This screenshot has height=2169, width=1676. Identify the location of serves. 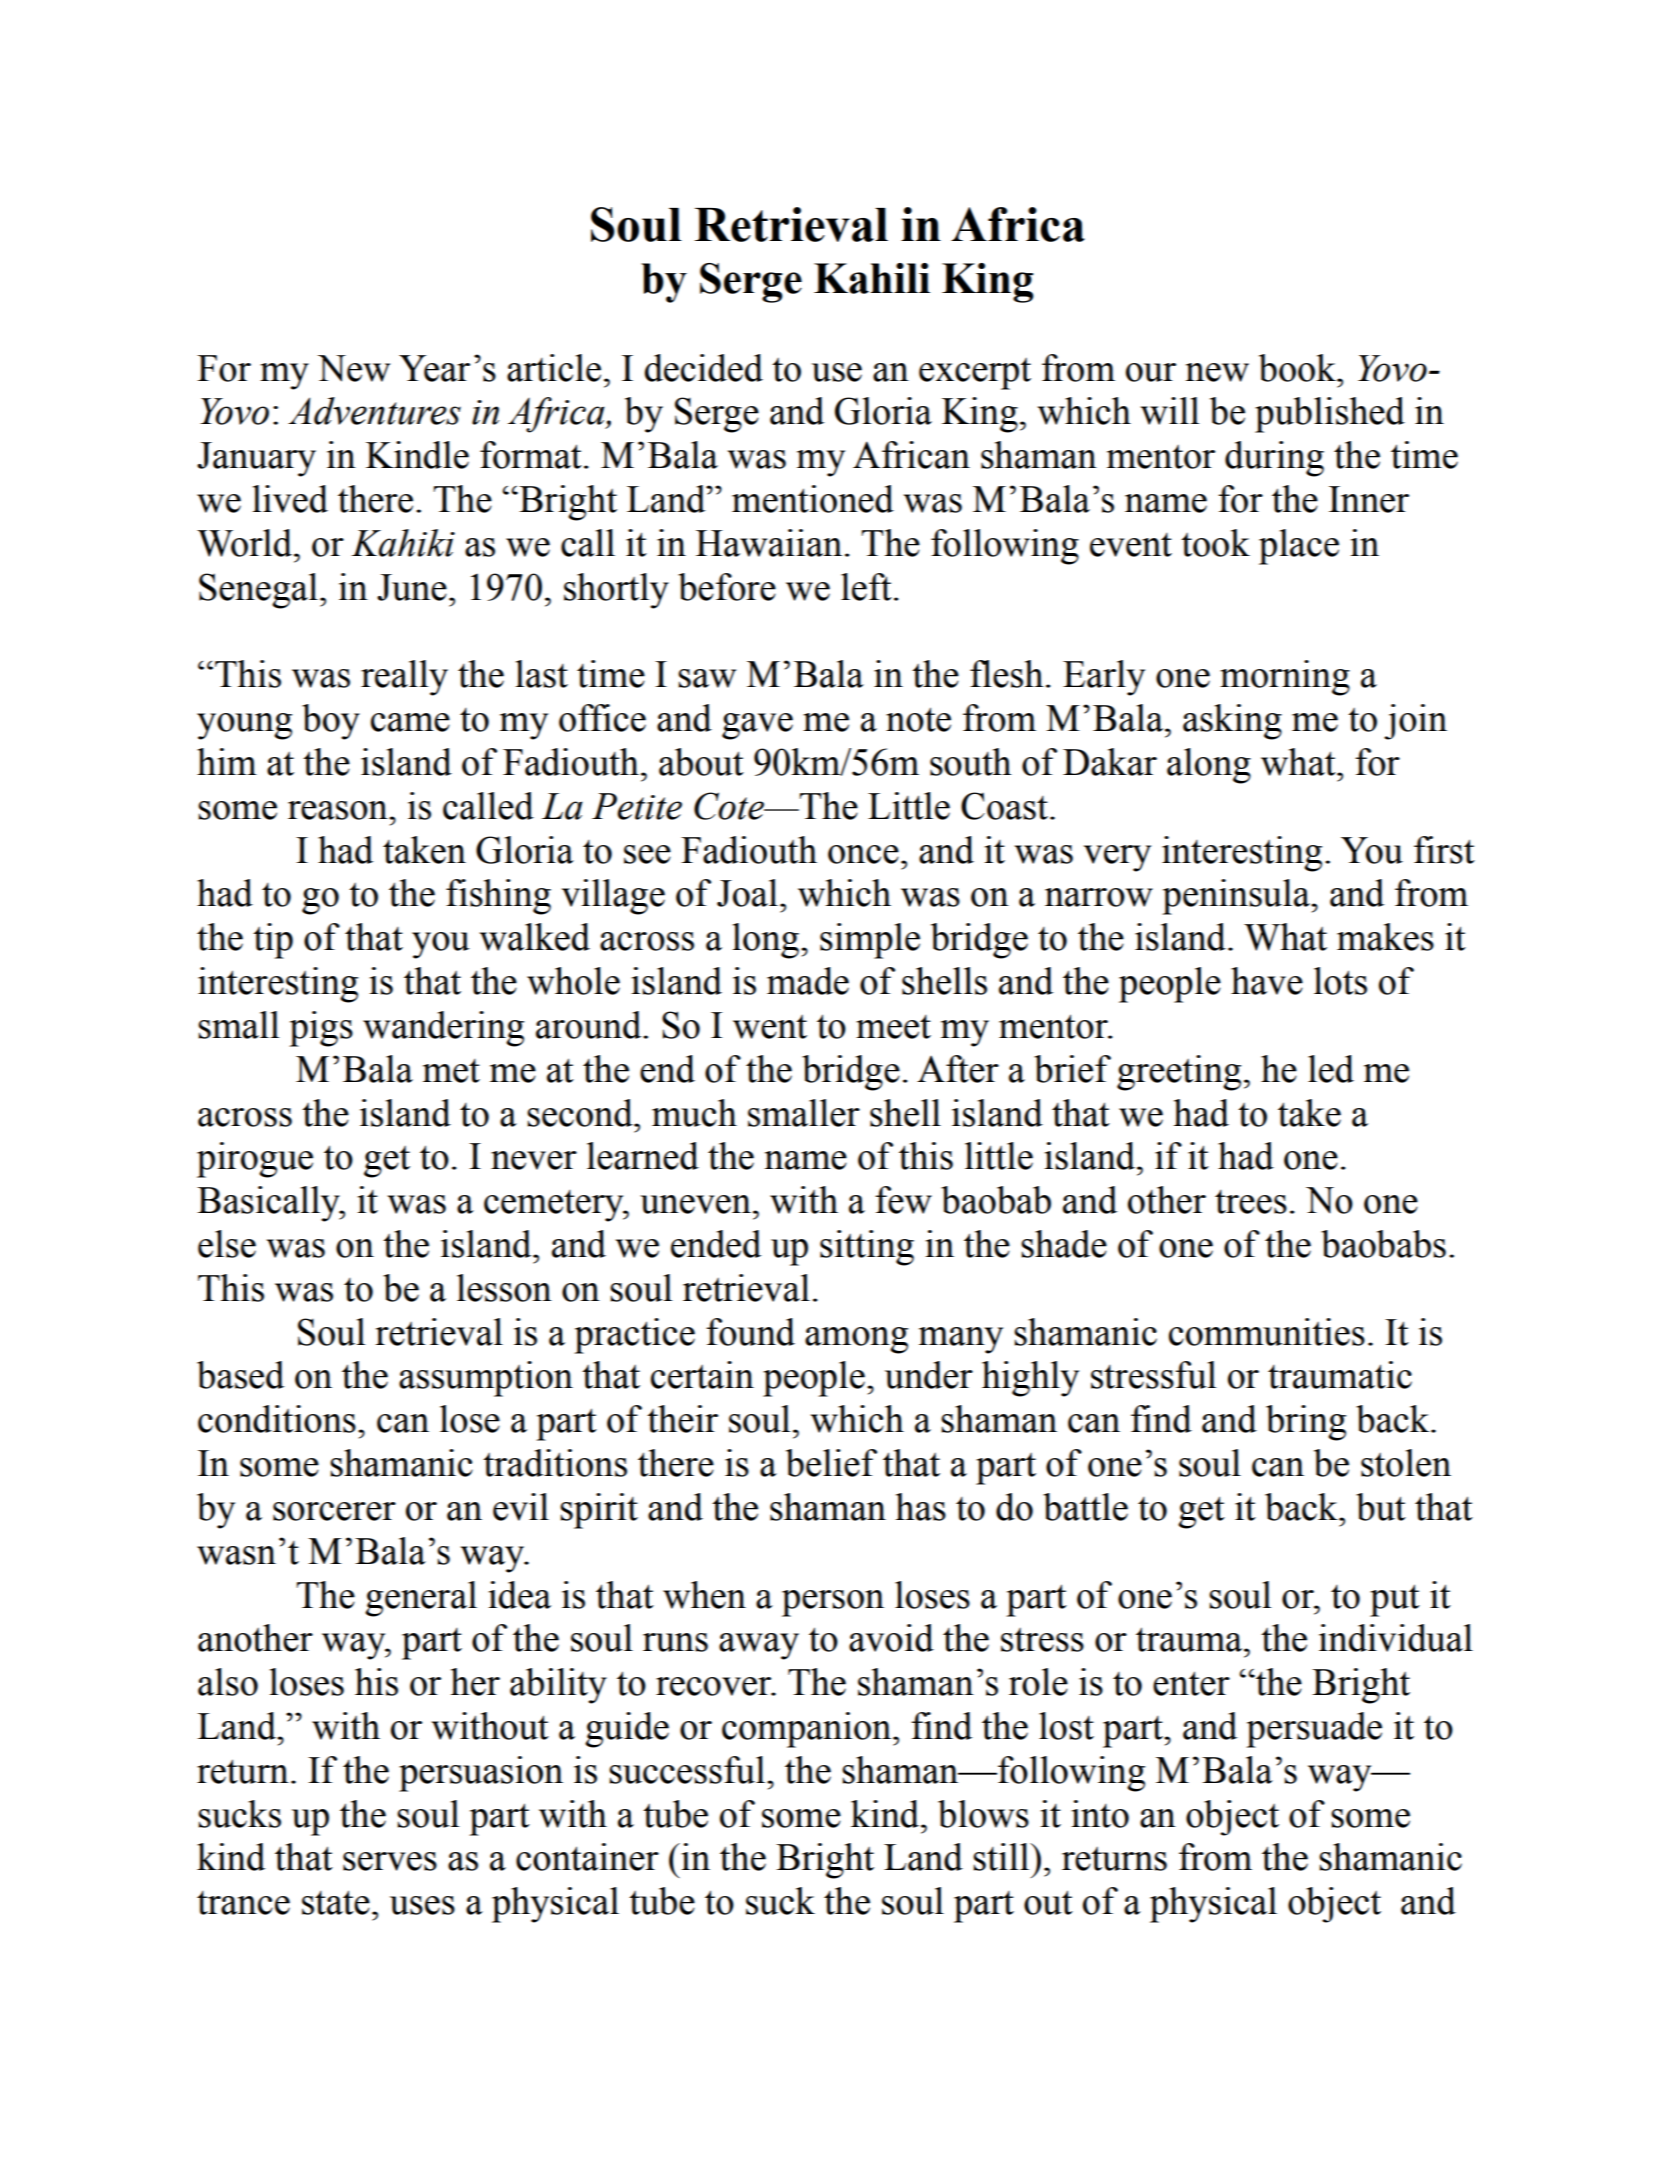
(390, 1861).
